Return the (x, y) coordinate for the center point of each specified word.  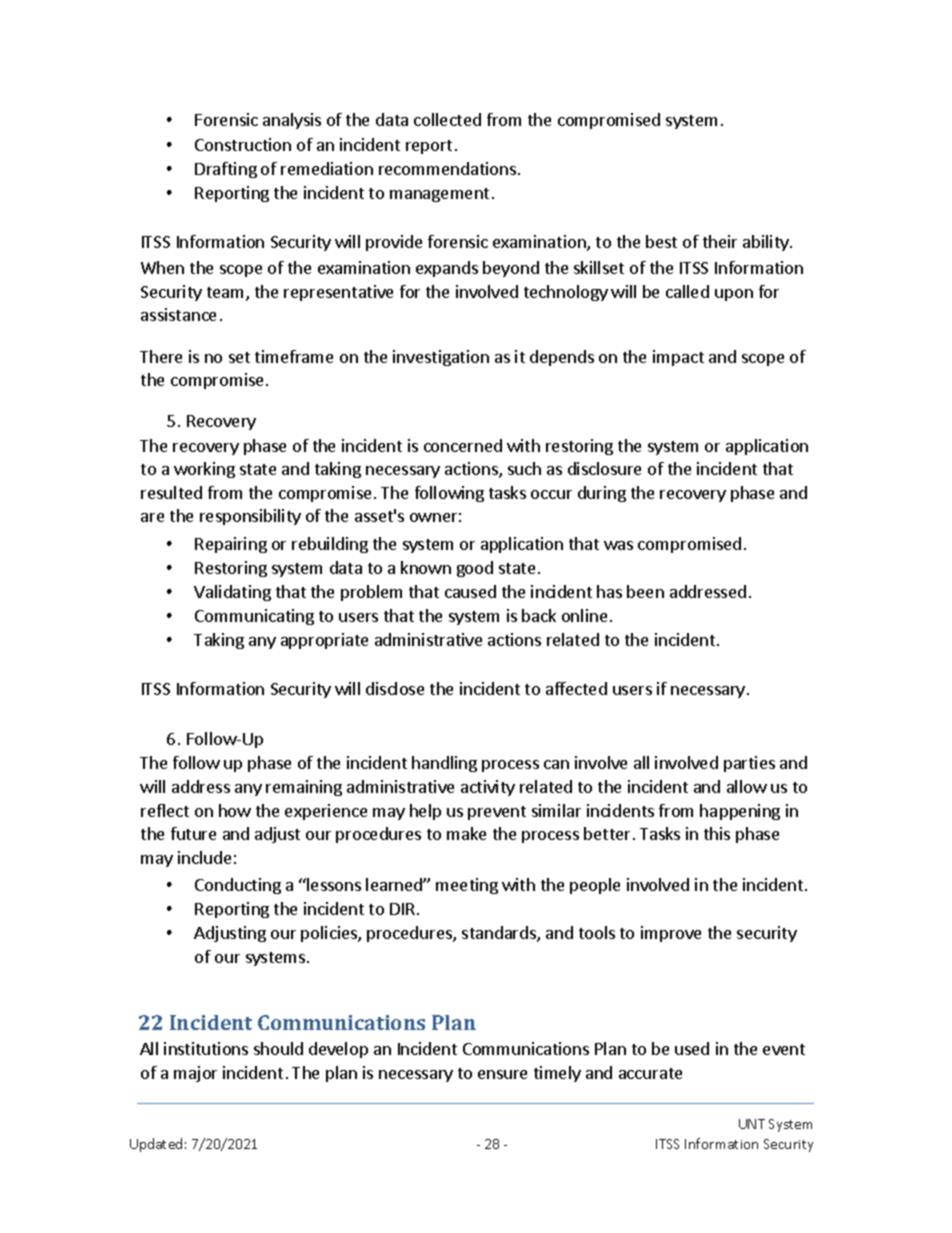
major (195, 1074)
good (475, 569)
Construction (243, 144)
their (720, 241)
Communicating (254, 617)
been (645, 591)
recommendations (447, 168)
